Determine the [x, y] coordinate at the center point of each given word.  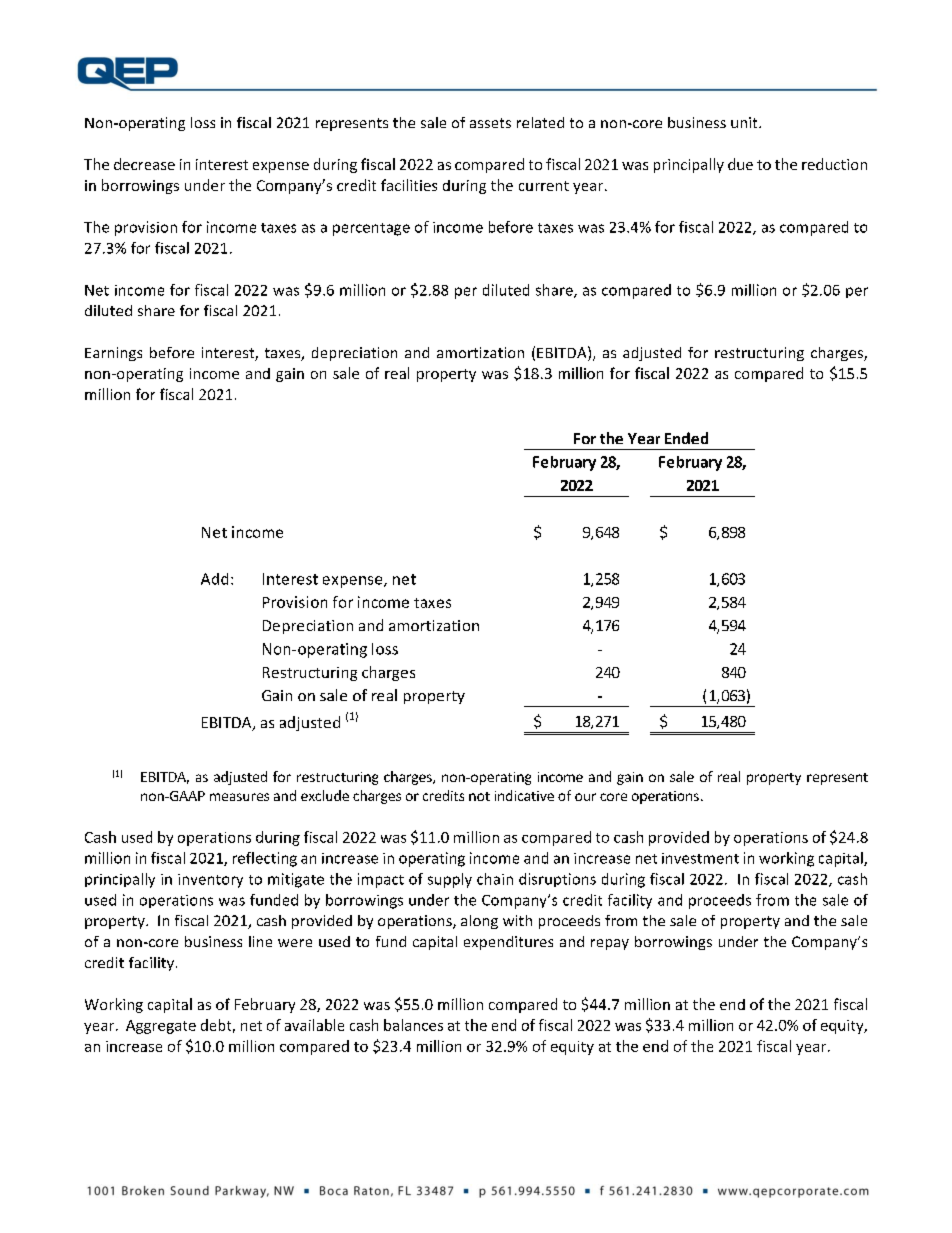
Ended [686, 438]
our [585, 797]
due [740, 164]
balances [413, 1025]
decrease [144, 164]
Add [214, 579]
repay [610, 944]
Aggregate [161, 1027]
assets [490, 123]
